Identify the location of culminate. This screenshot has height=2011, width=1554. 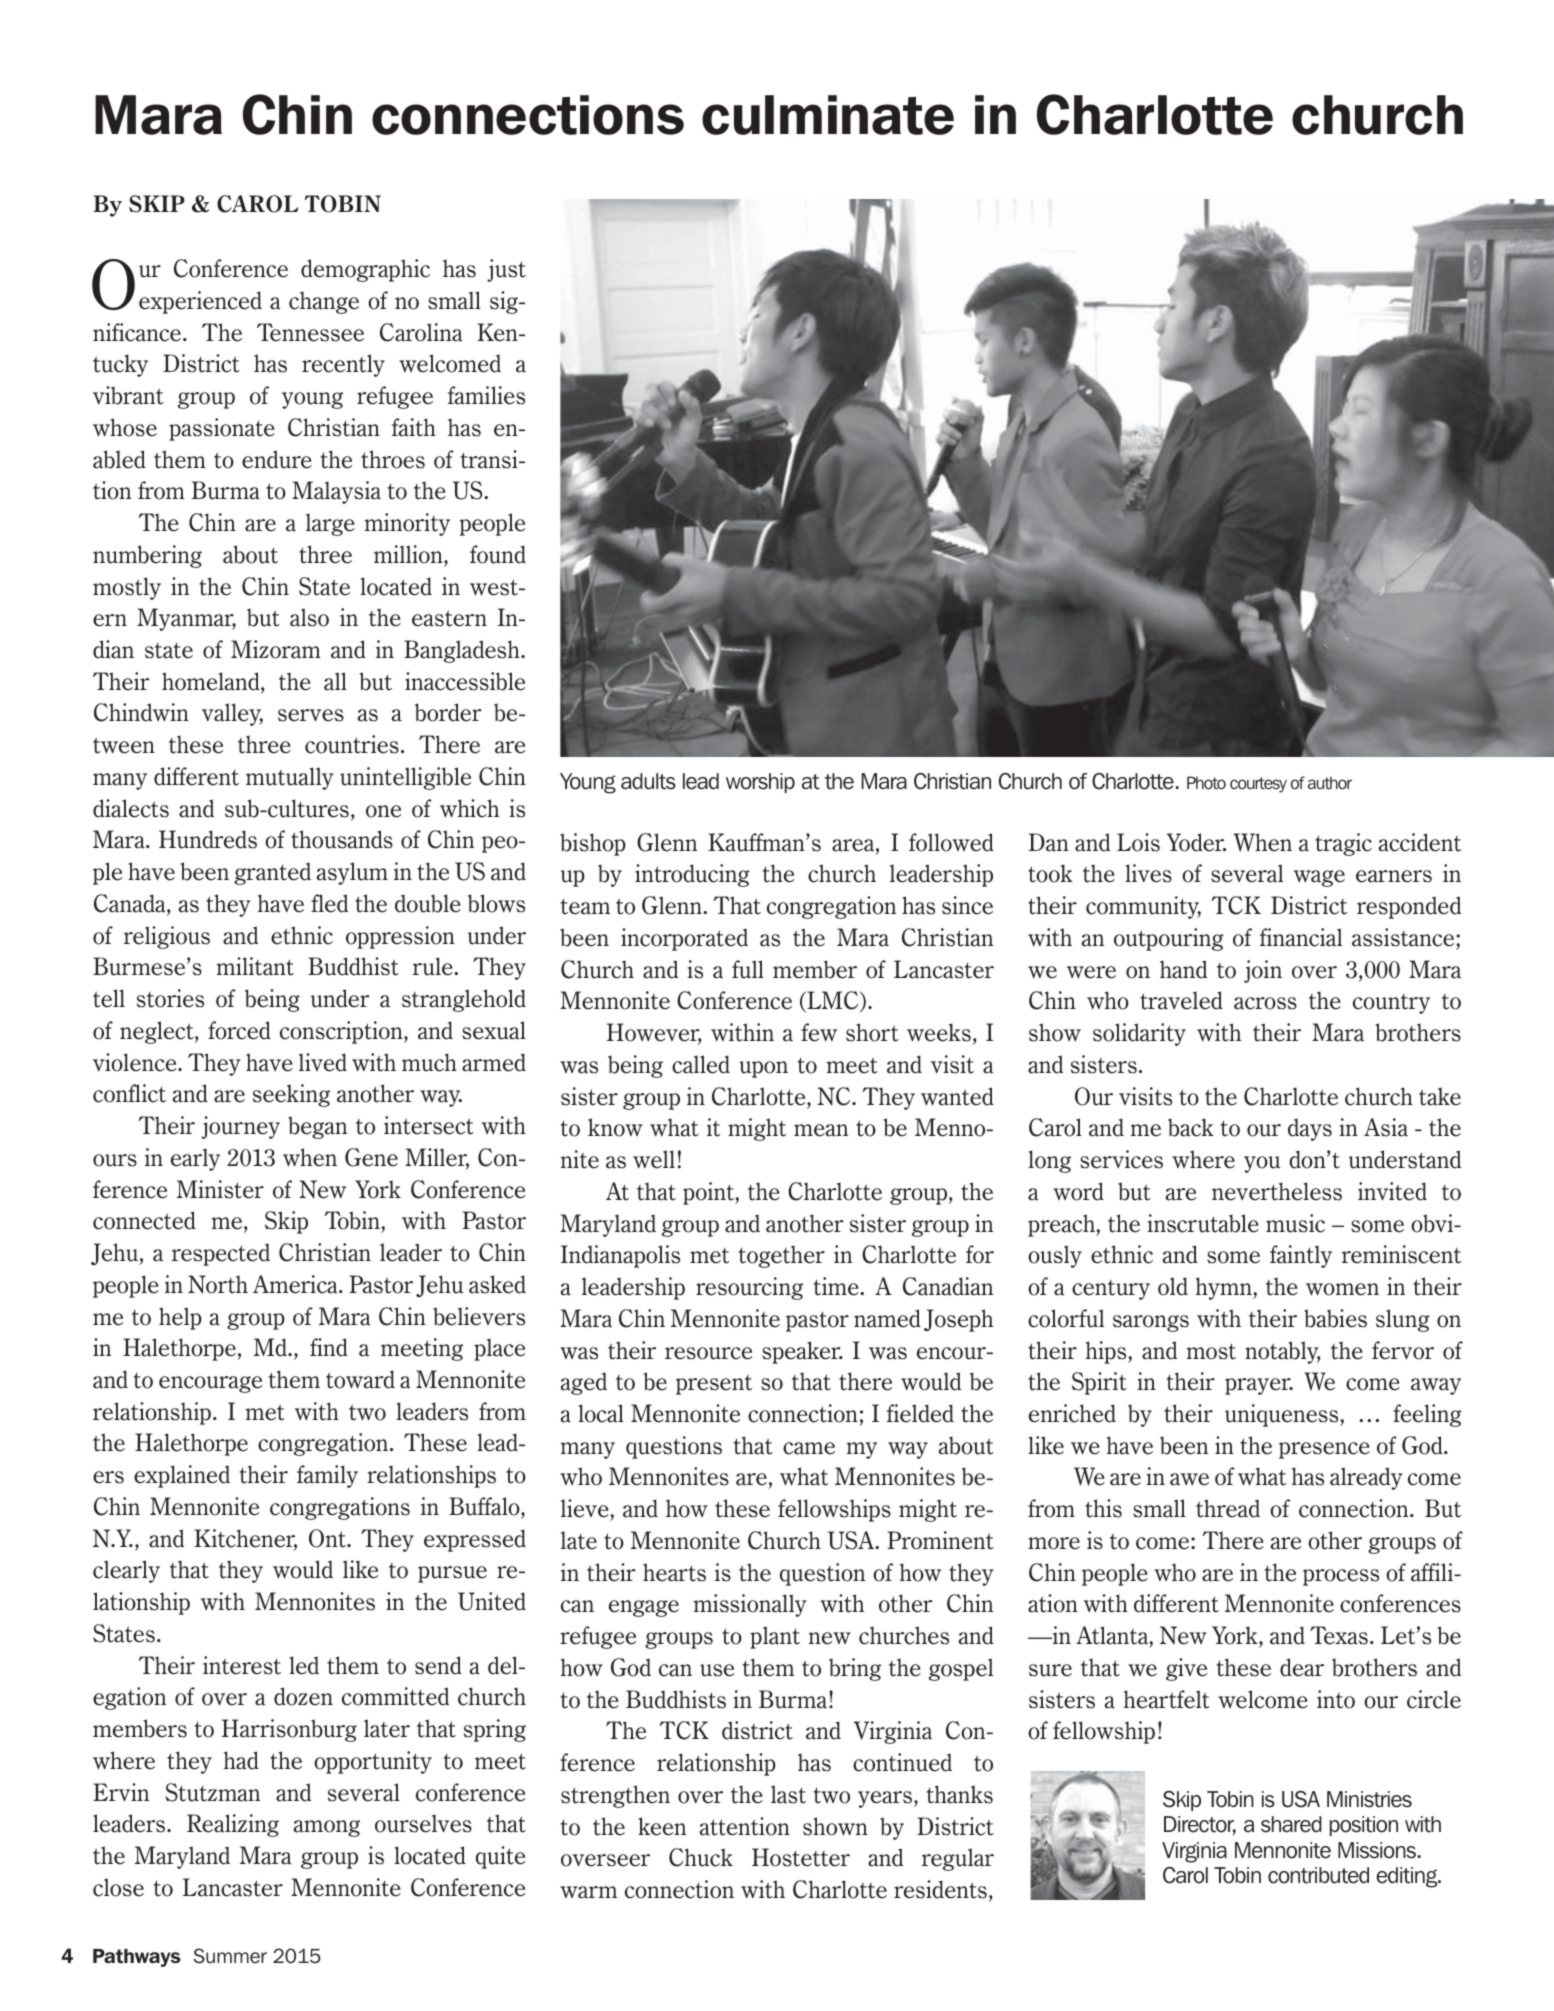
(828, 115).
